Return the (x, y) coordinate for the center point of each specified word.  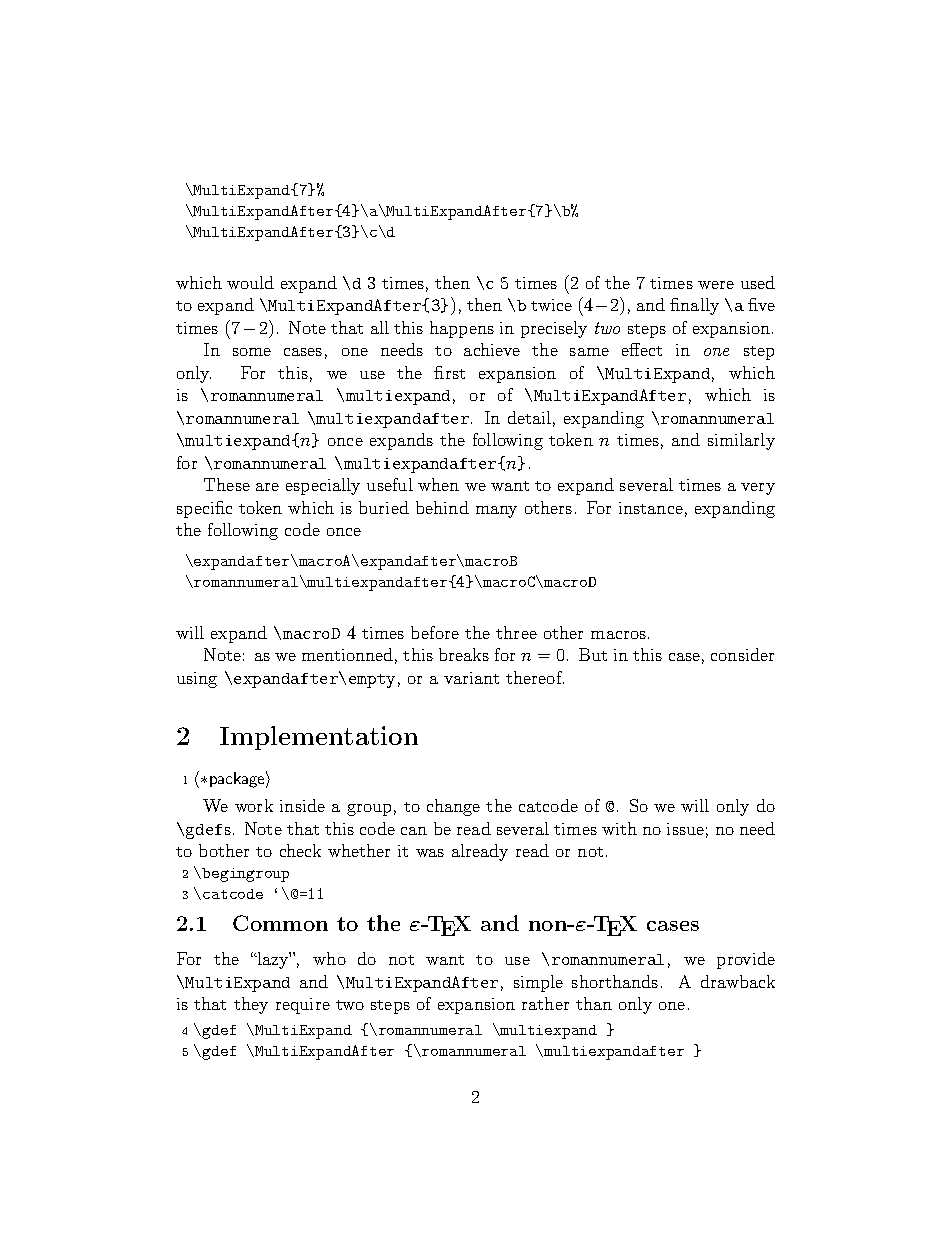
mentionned (347, 654)
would (250, 282)
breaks (464, 654)
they (251, 1005)
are (267, 487)
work (254, 805)
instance (651, 508)
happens (462, 329)
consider (742, 654)
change (453, 807)
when (438, 484)
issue (685, 829)
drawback (738, 981)
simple (538, 983)
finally (694, 306)
